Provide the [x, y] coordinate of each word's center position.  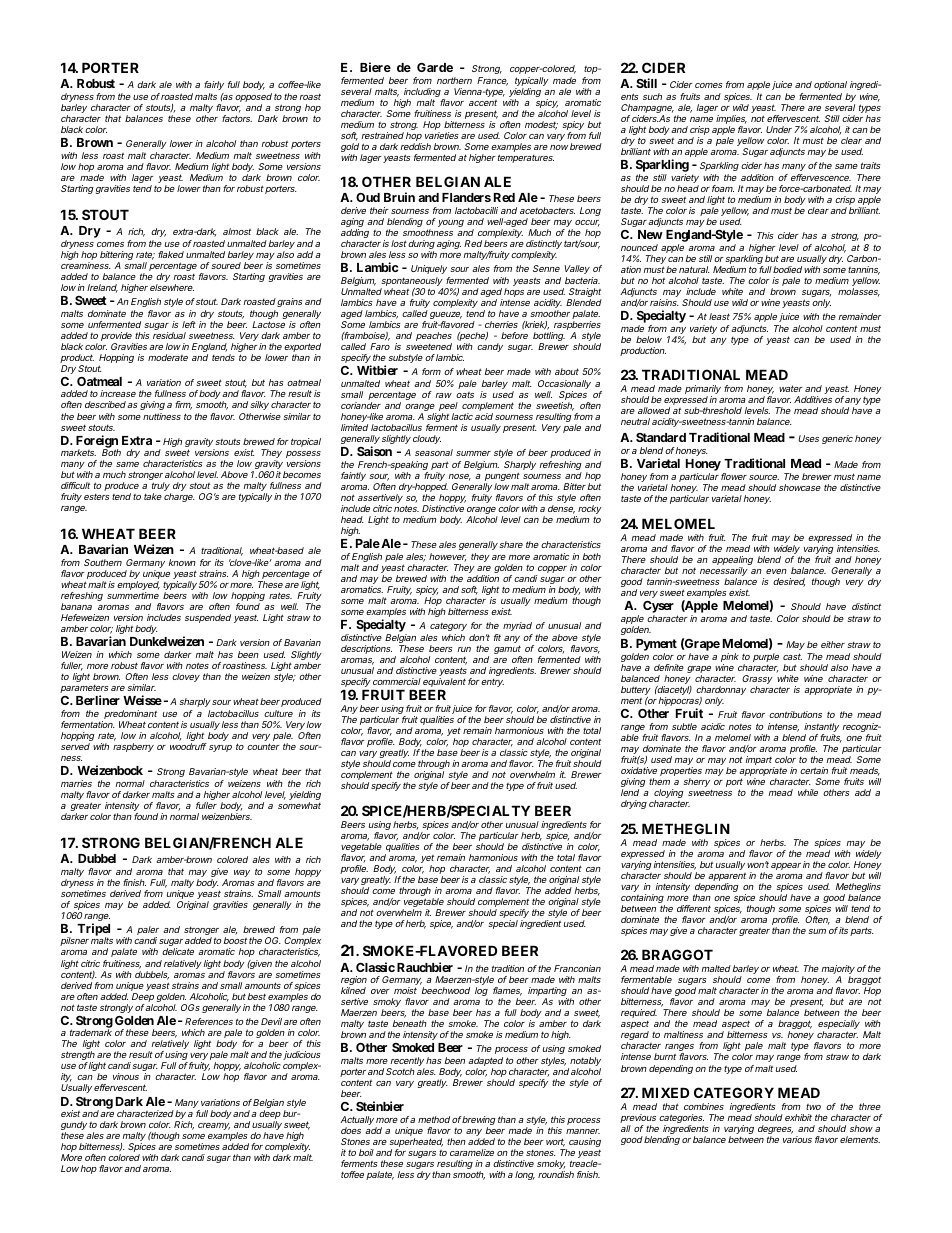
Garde [435, 67]
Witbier [377, 370]
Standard [661, 437]
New [650, 234]
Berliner [98, 700]
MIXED [665, 1092]
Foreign [97, 442]
